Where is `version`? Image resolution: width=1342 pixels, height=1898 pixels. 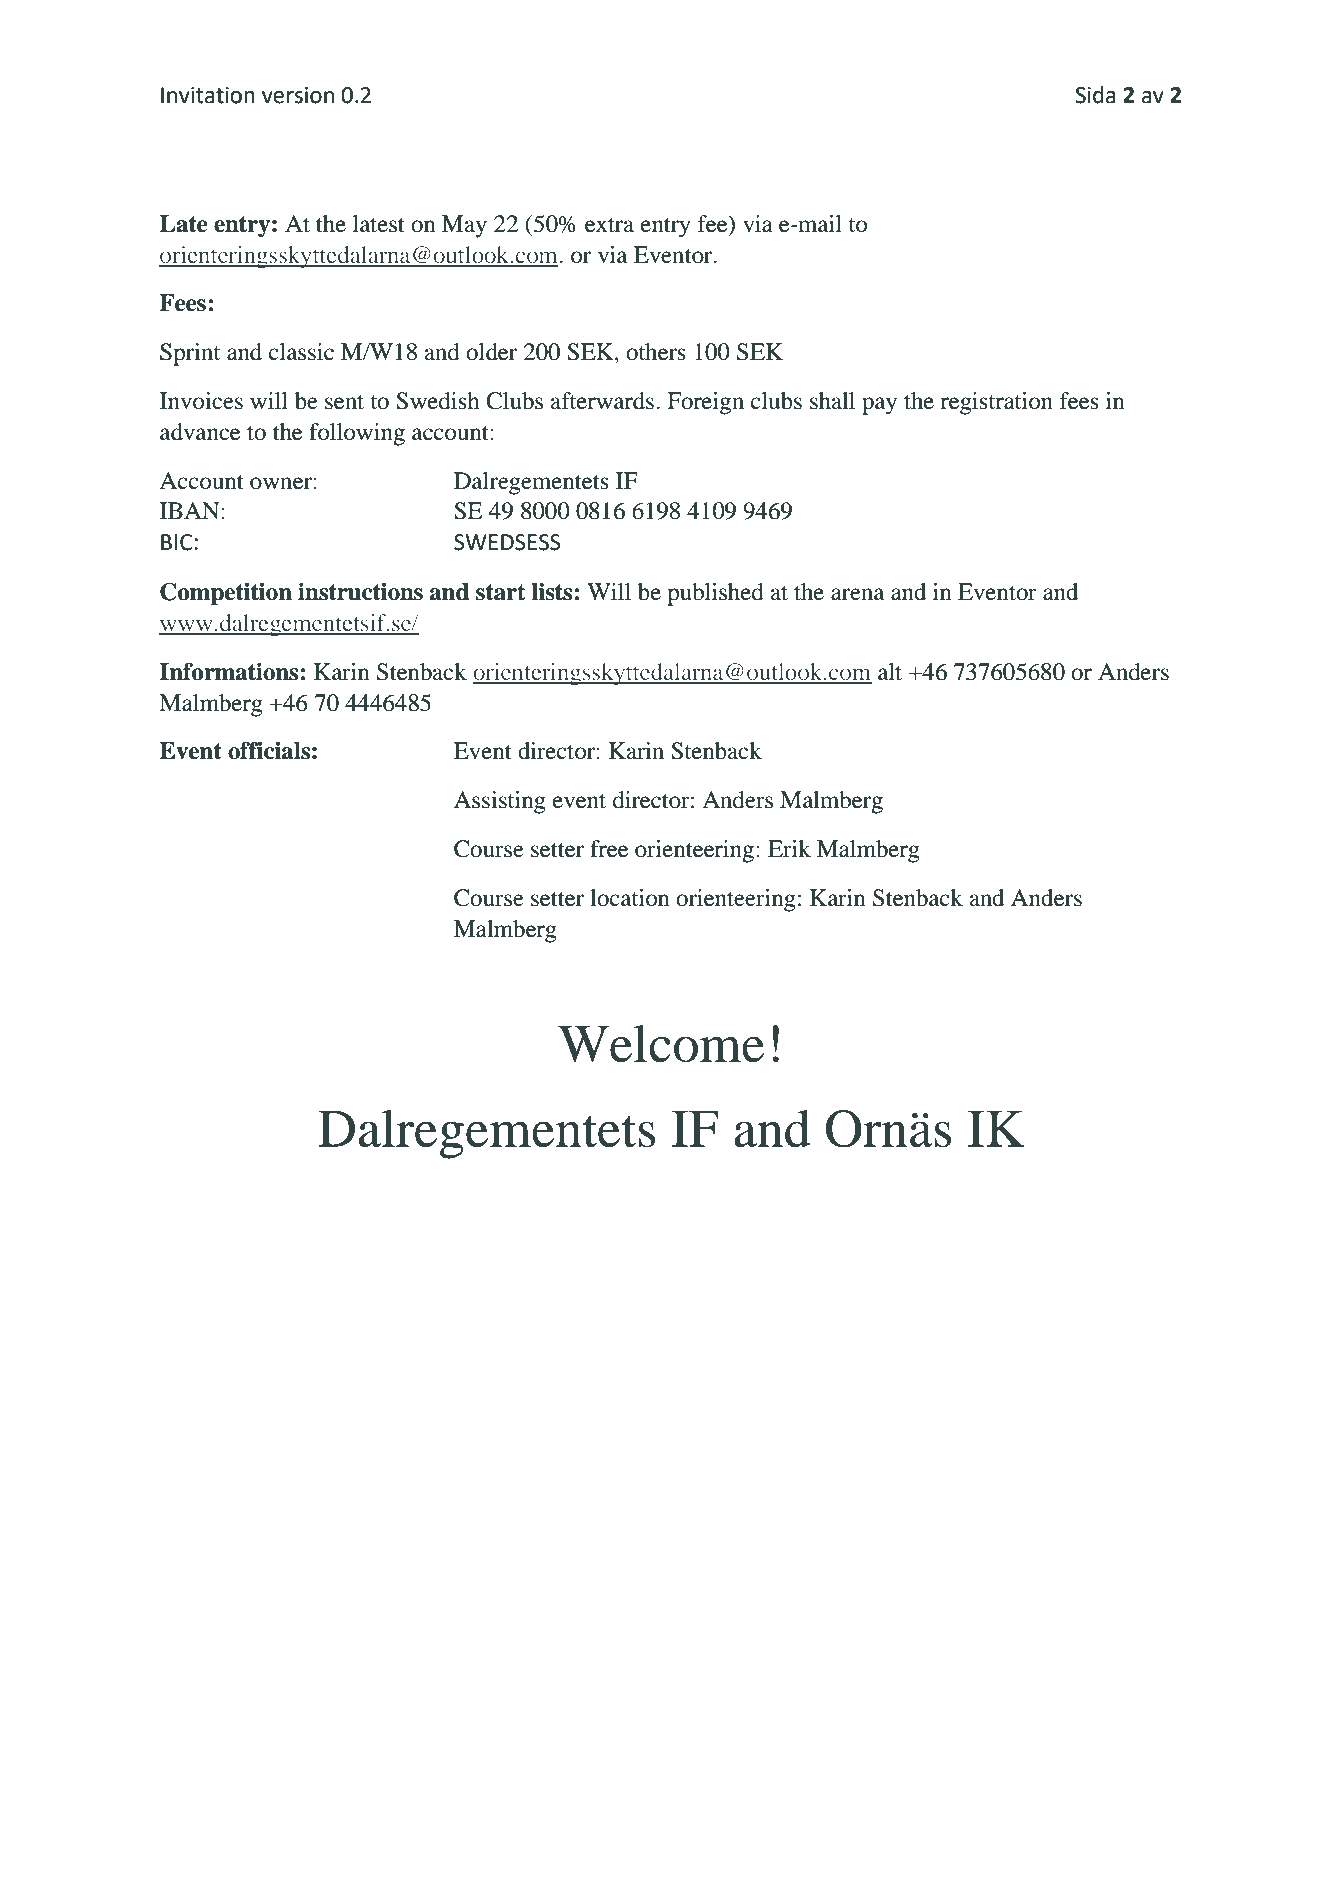 version is located at coordinates (298, 95).
